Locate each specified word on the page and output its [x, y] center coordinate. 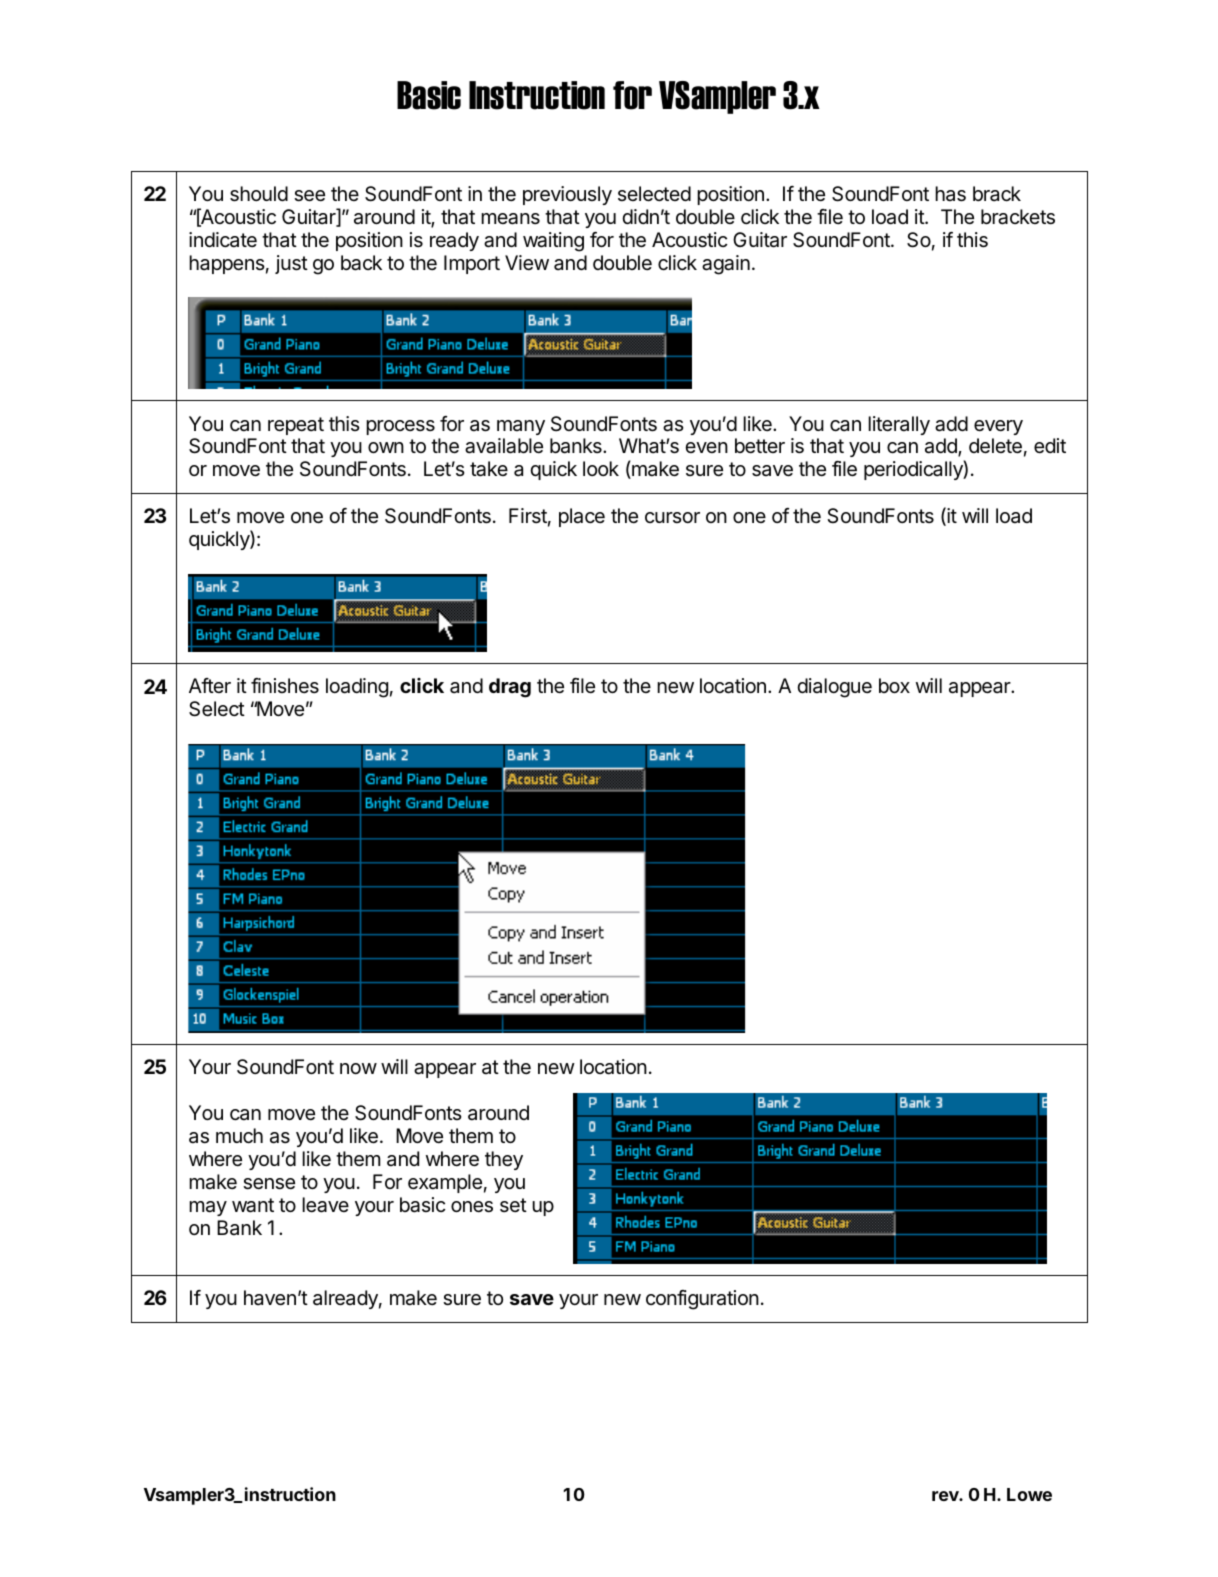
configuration [702, 1300]
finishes [285, 685]
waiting [553, 242]
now [358, 1068]
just [291, 264]
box [894, 685]
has [950, 194]
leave [325, 1205]
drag [510, 688]
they [504, 1160]
